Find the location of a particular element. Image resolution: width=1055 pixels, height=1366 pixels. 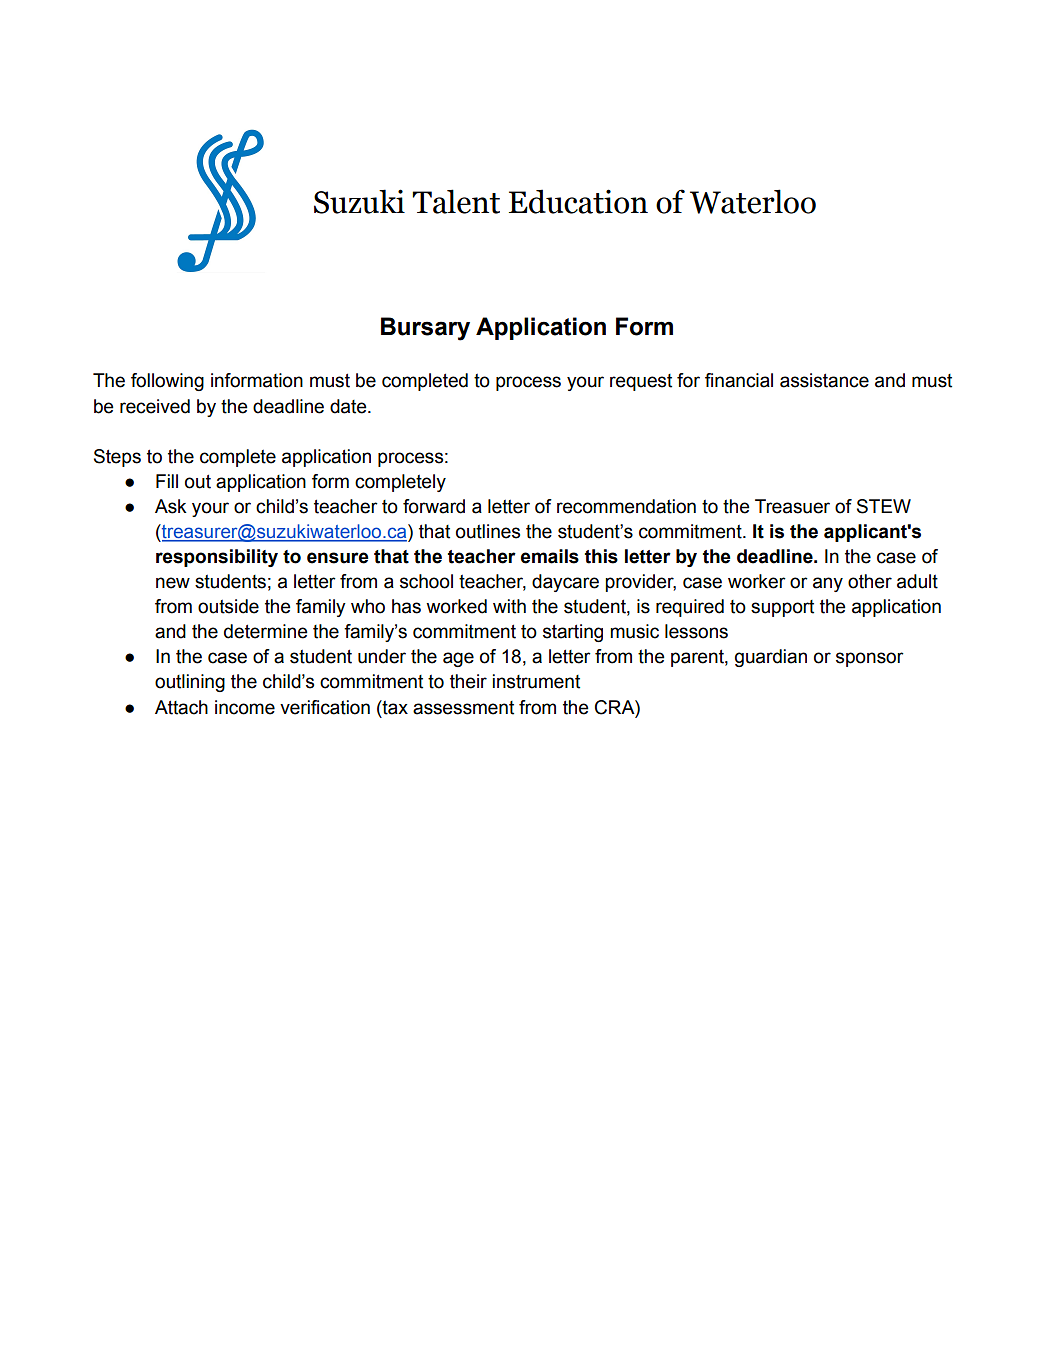

request is located at coordinates (641, 382).
